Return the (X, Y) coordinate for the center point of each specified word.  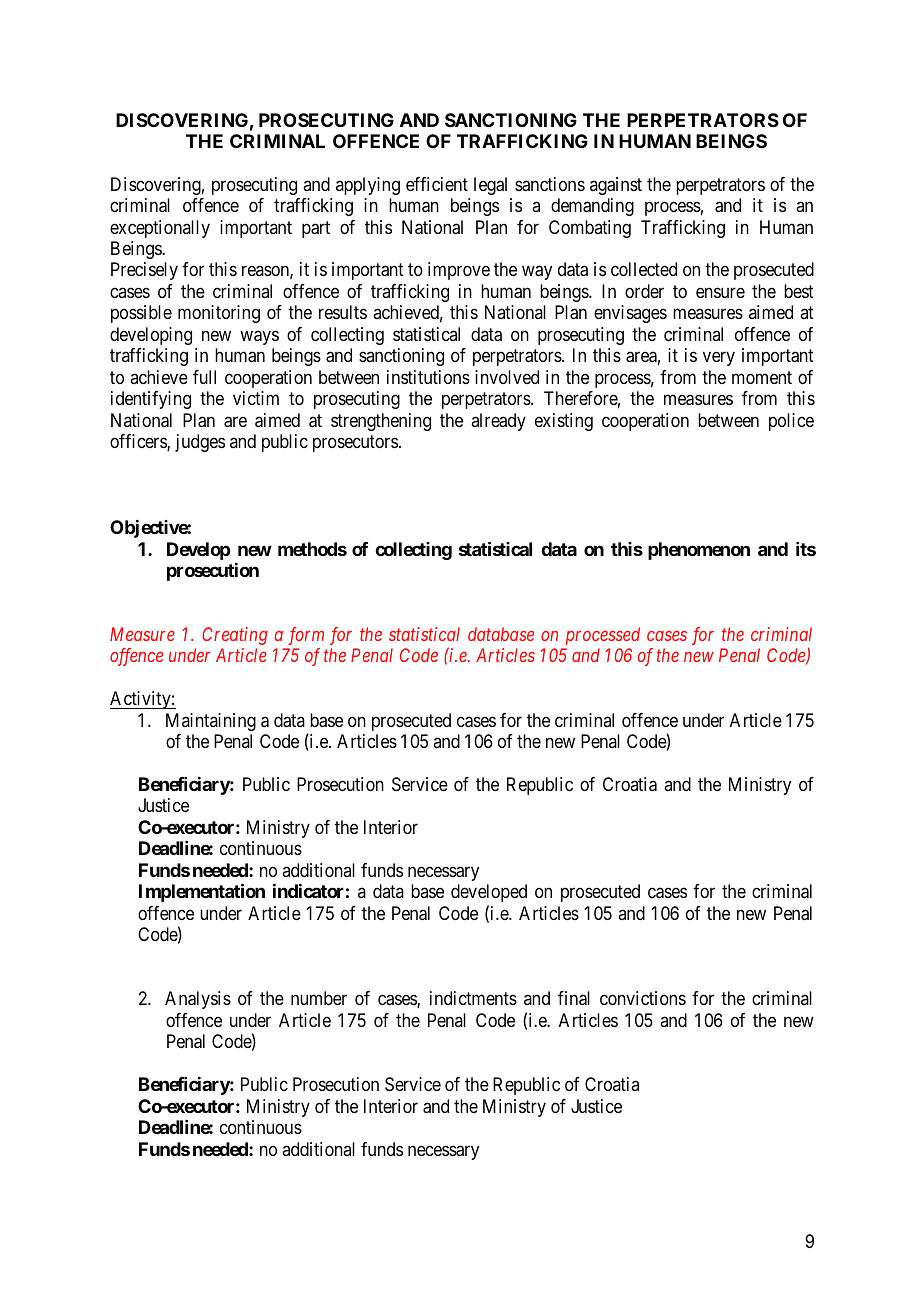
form (306, 636)
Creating (235, 636)
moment (762, 377)
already (498, 422)
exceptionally (160, 229)
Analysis (198, 1000)
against (616, 186)
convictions (643, 998)
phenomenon (699, 551)
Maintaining (211, 722)
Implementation (202, 892)
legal (490, 186)
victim (256, 398)
